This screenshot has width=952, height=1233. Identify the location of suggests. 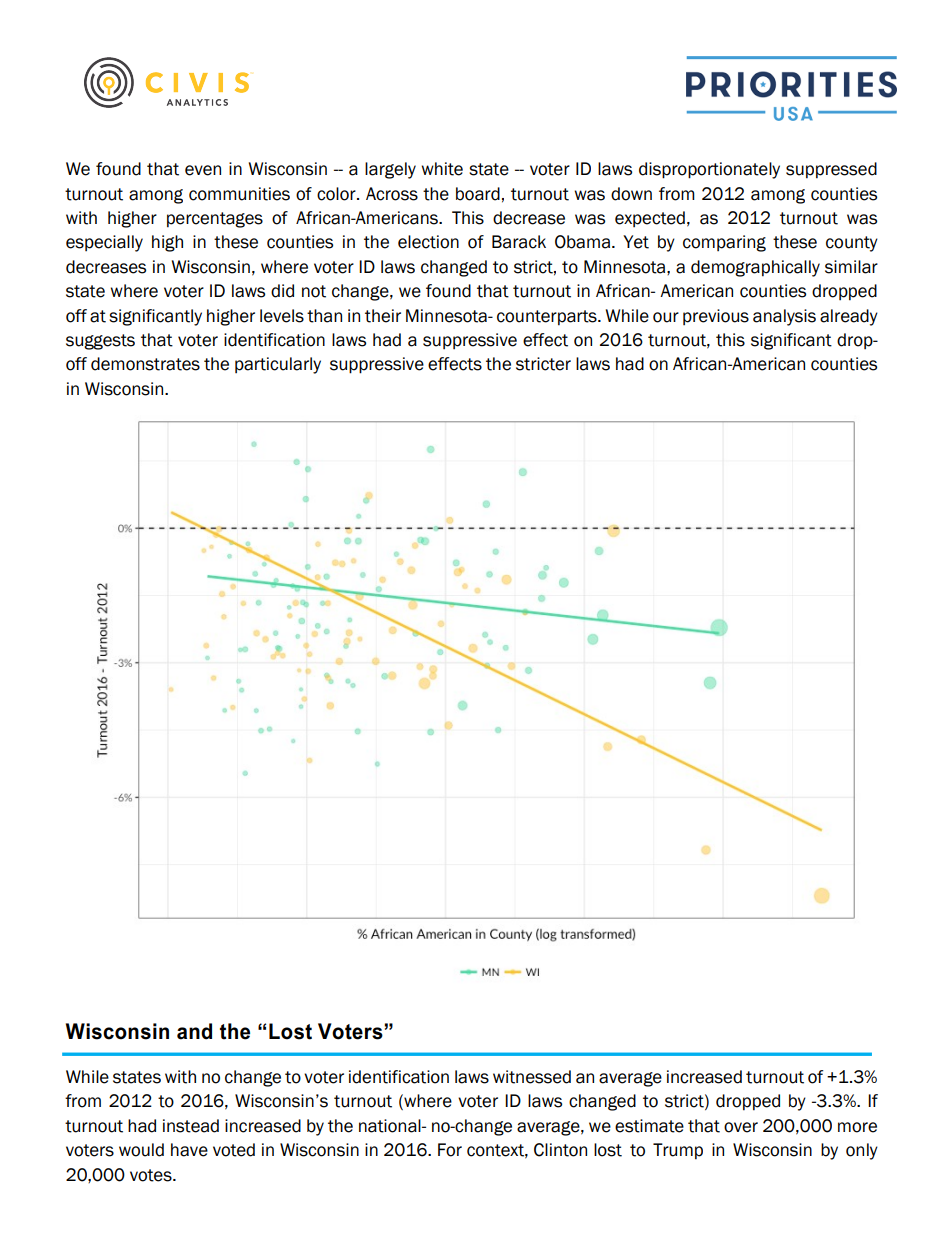
(100, 342).
